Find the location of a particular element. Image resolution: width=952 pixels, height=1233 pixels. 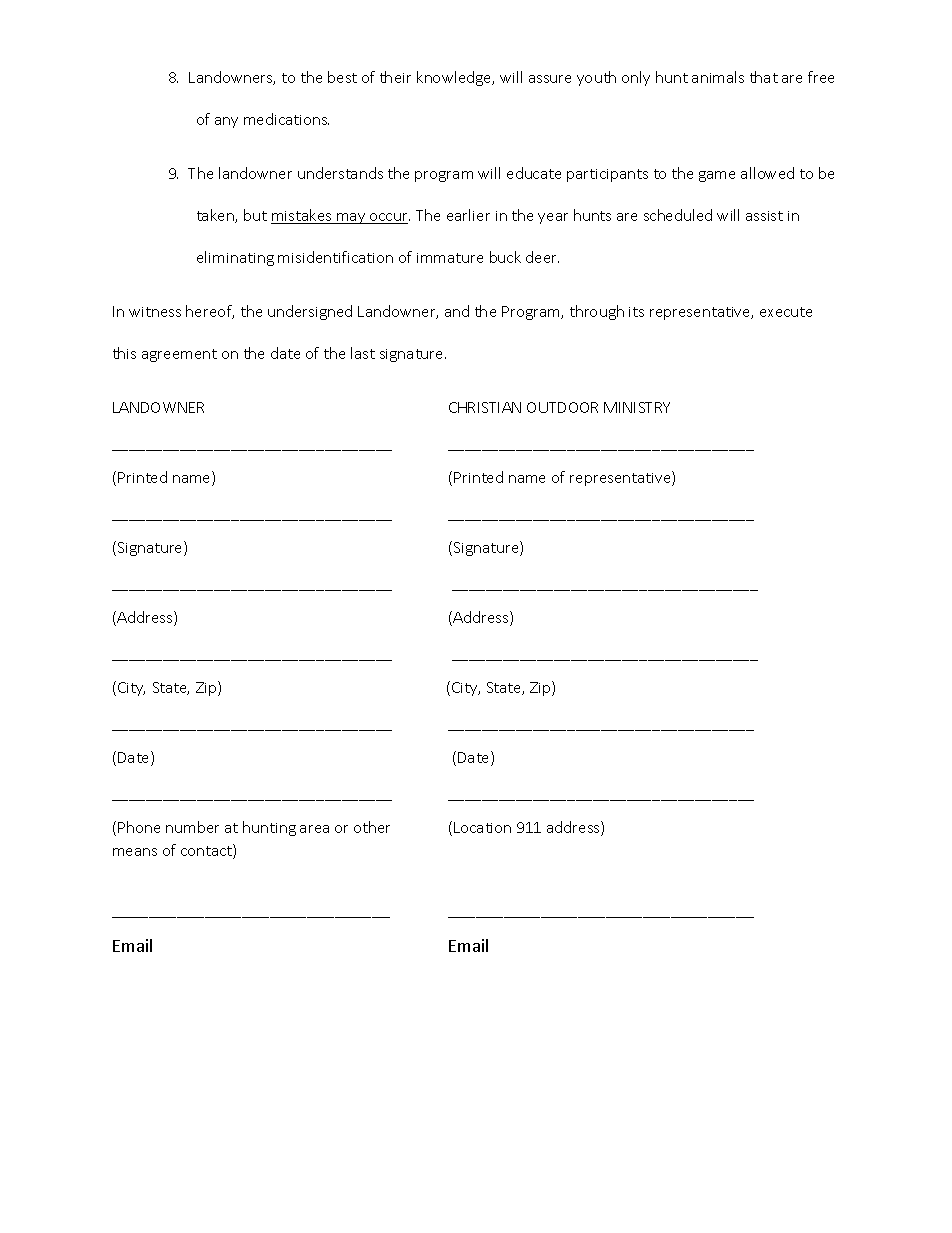

animals is located at coordinates (718, 77).
